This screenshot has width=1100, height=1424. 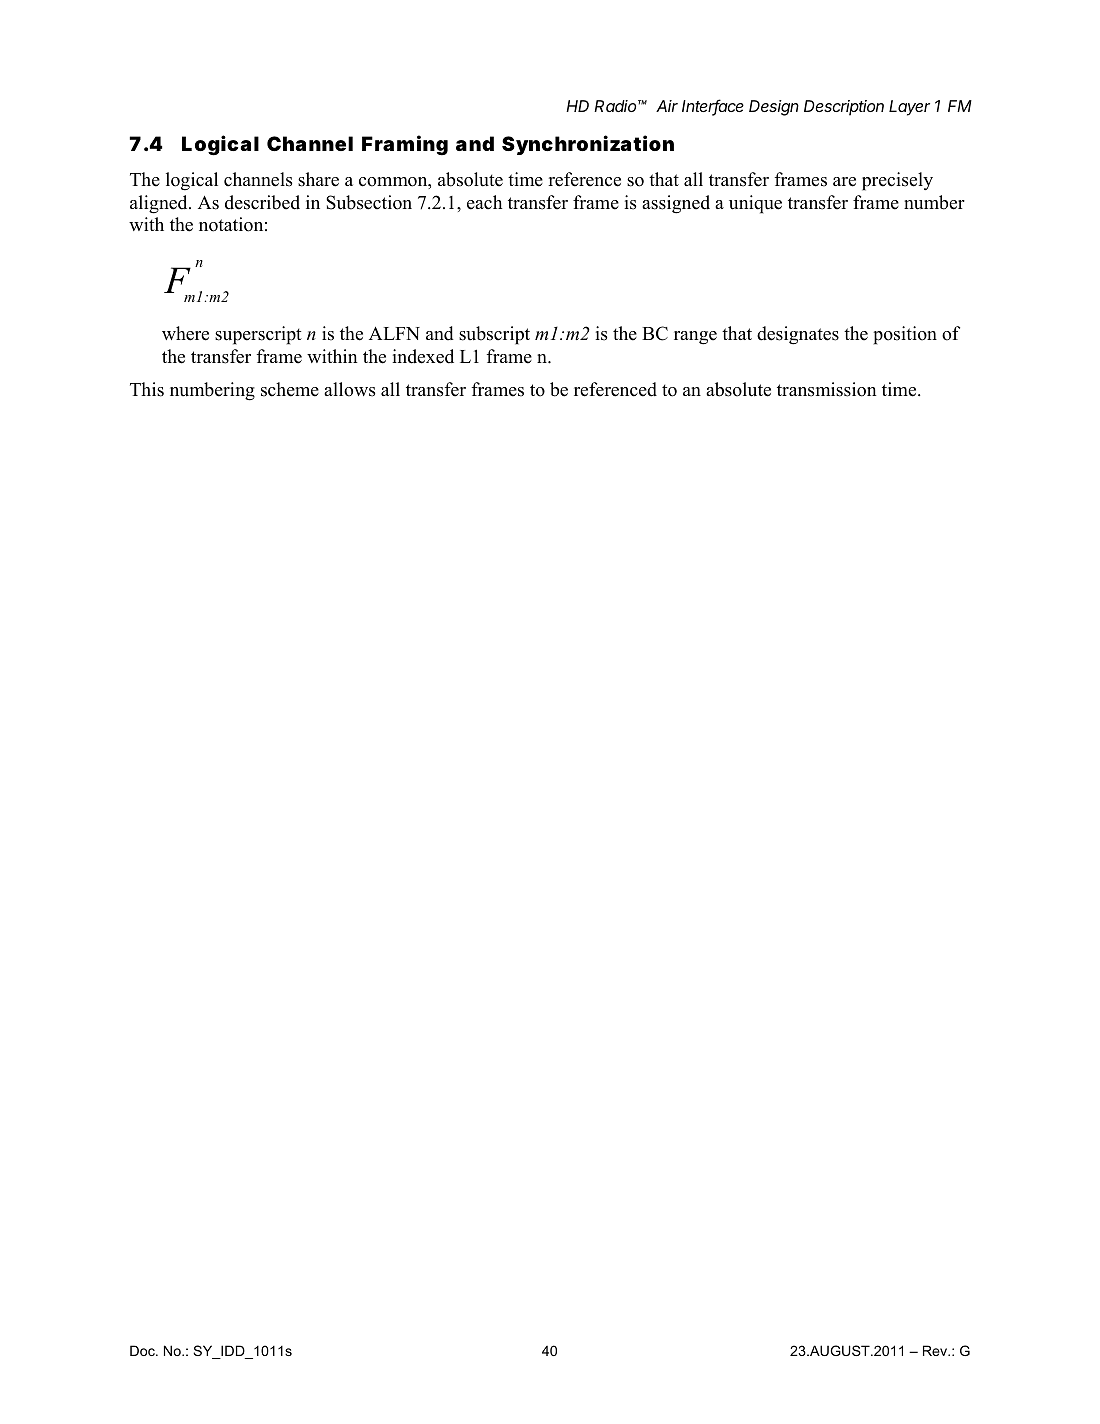 I want to click on Description, so click(x=844, y=108).
